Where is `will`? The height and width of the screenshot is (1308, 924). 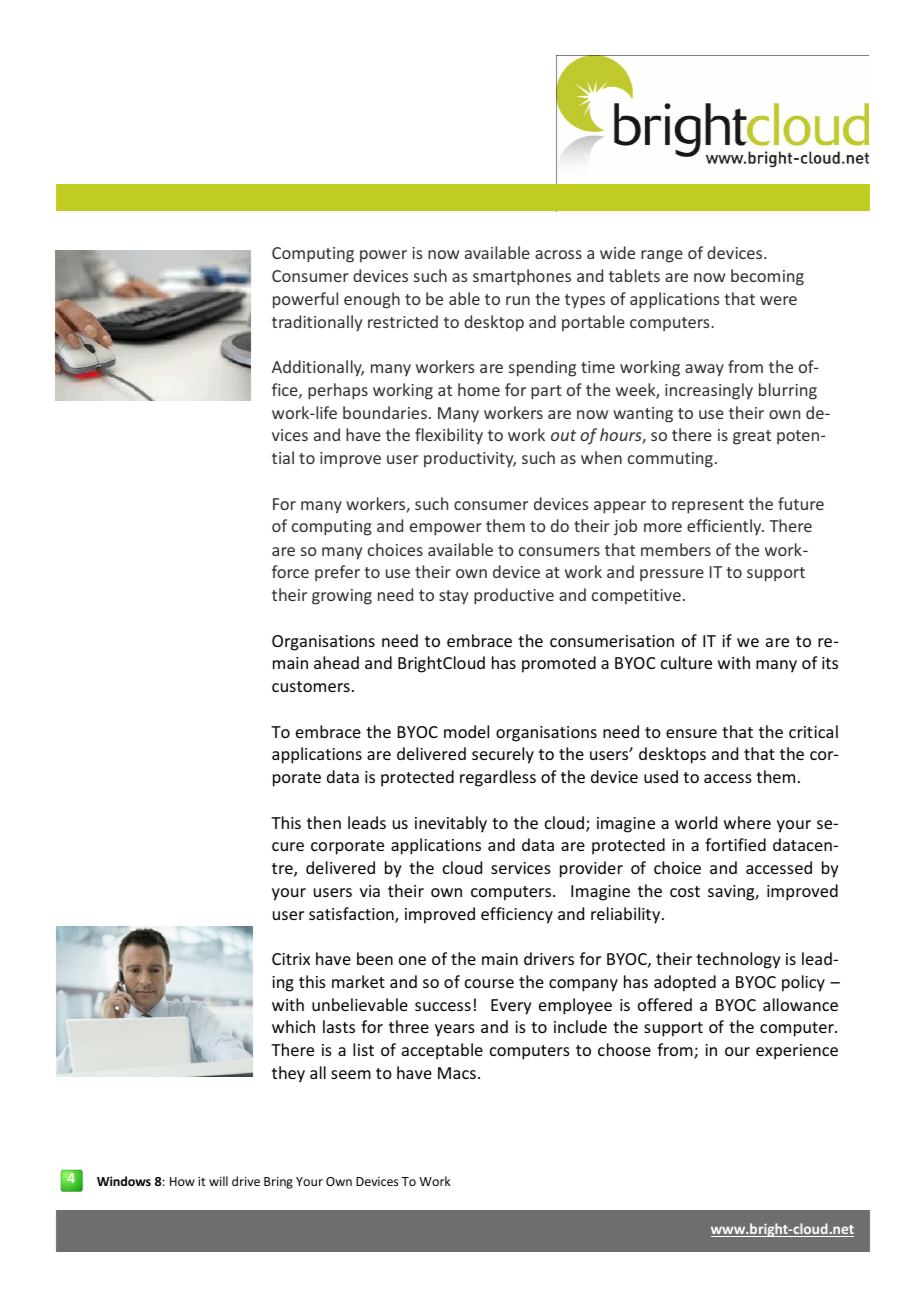
will is located at coordinates (218, 1181).
